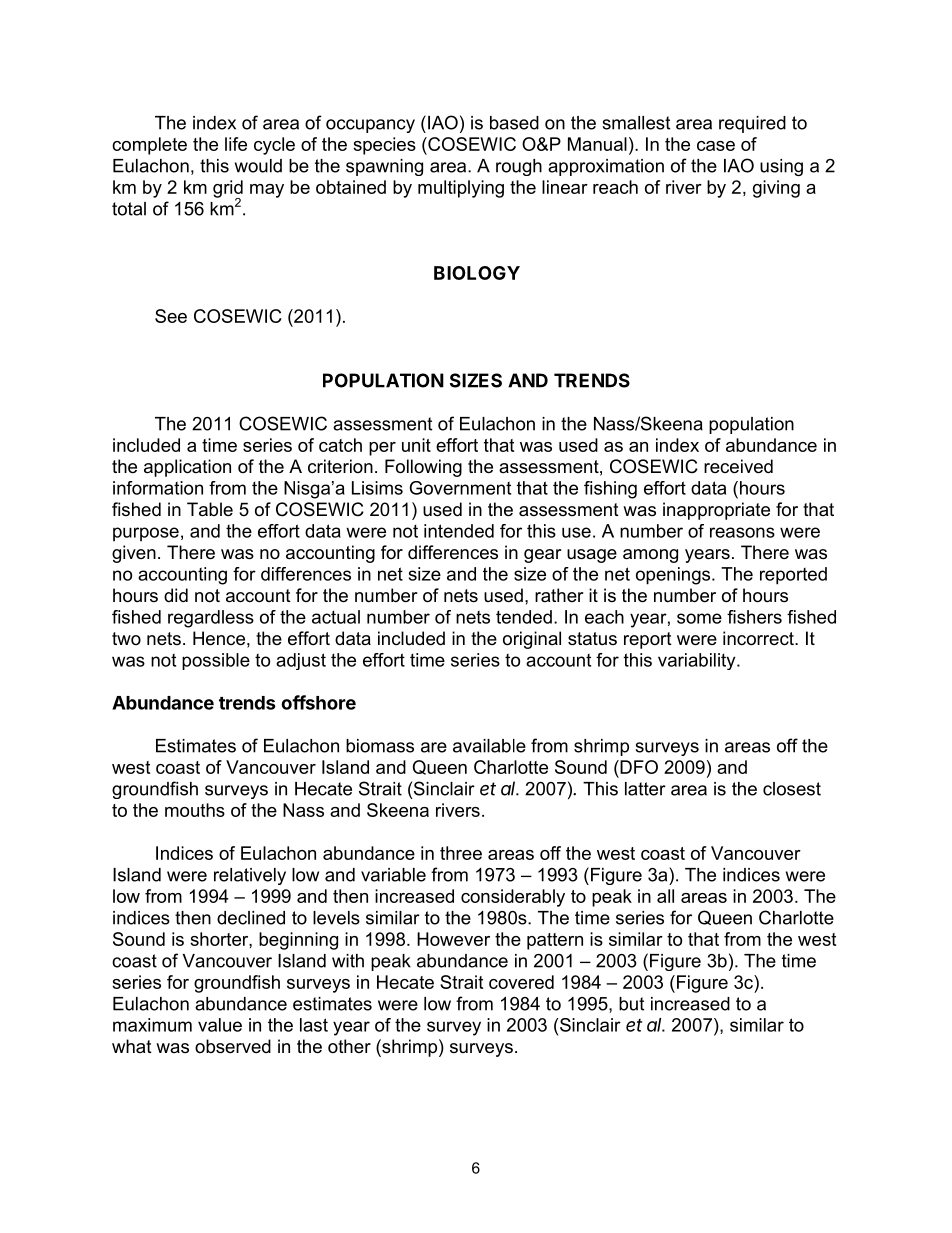 The width and height of the image is (952, 1233). Describe the element at coordinates (216, 661) in the image. I see `possible` at that location.
